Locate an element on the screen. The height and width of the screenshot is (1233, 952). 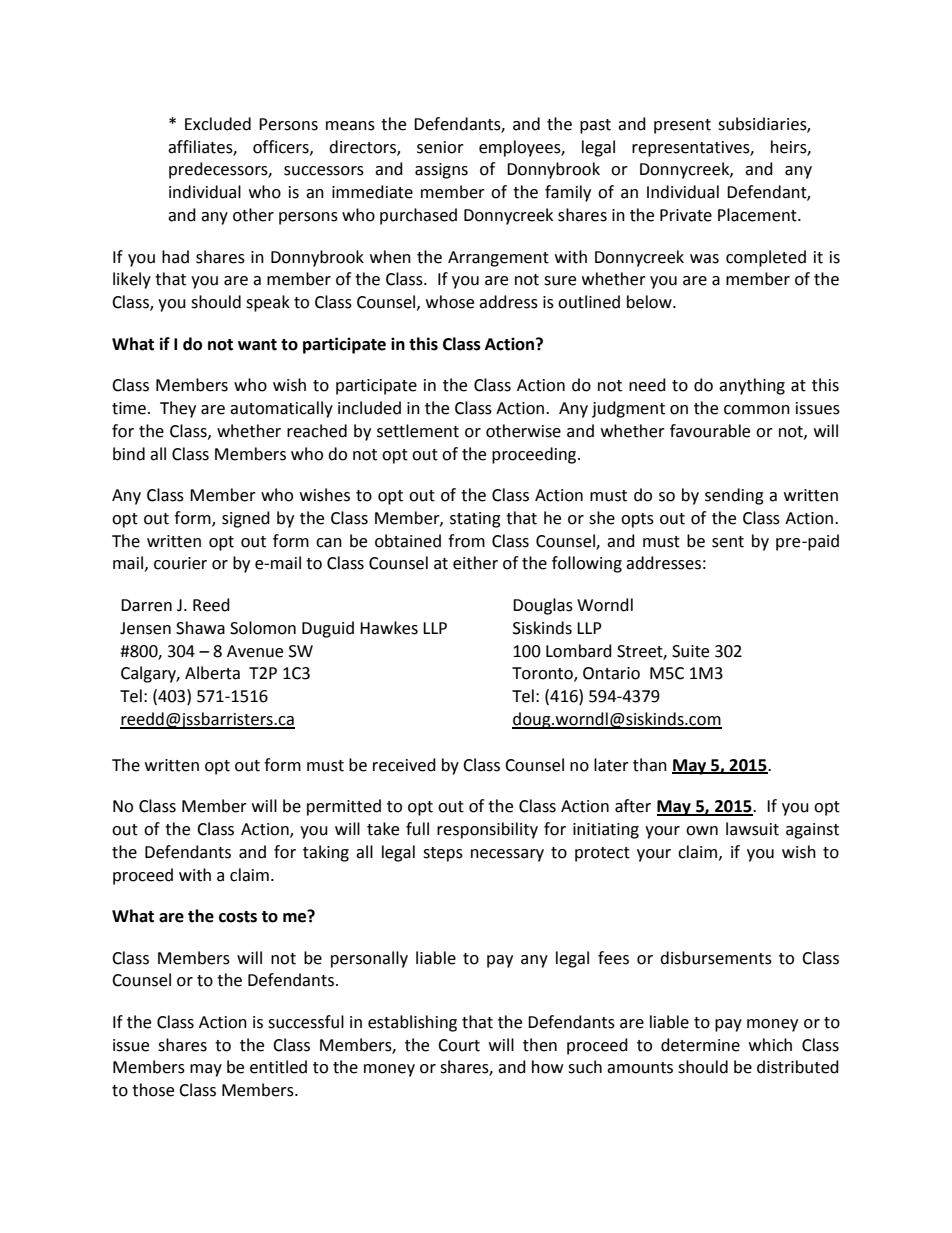
taking is located at coordinates (326, 853).
